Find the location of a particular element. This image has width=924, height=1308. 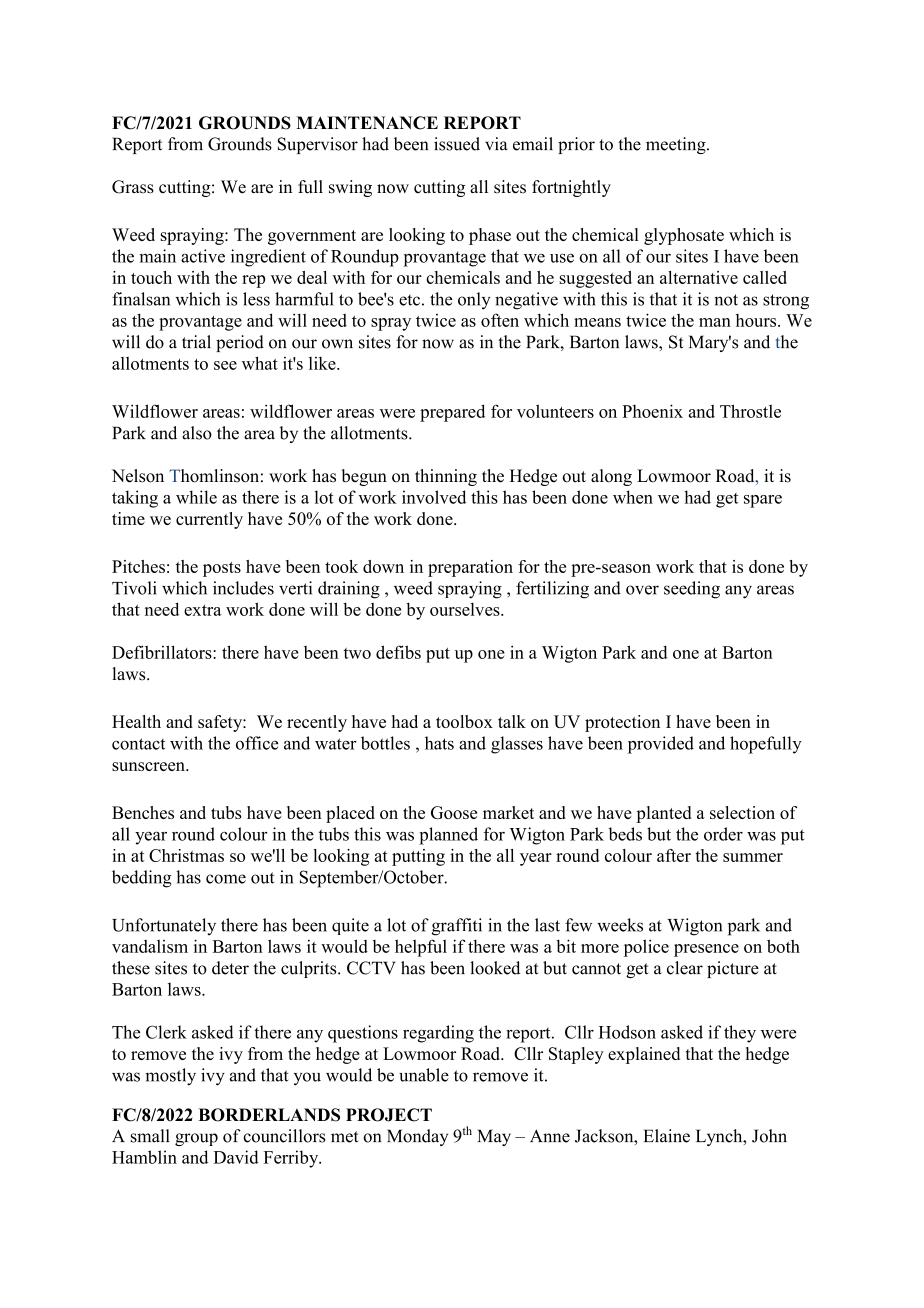

meeting is located at coordinates (677, 145).
